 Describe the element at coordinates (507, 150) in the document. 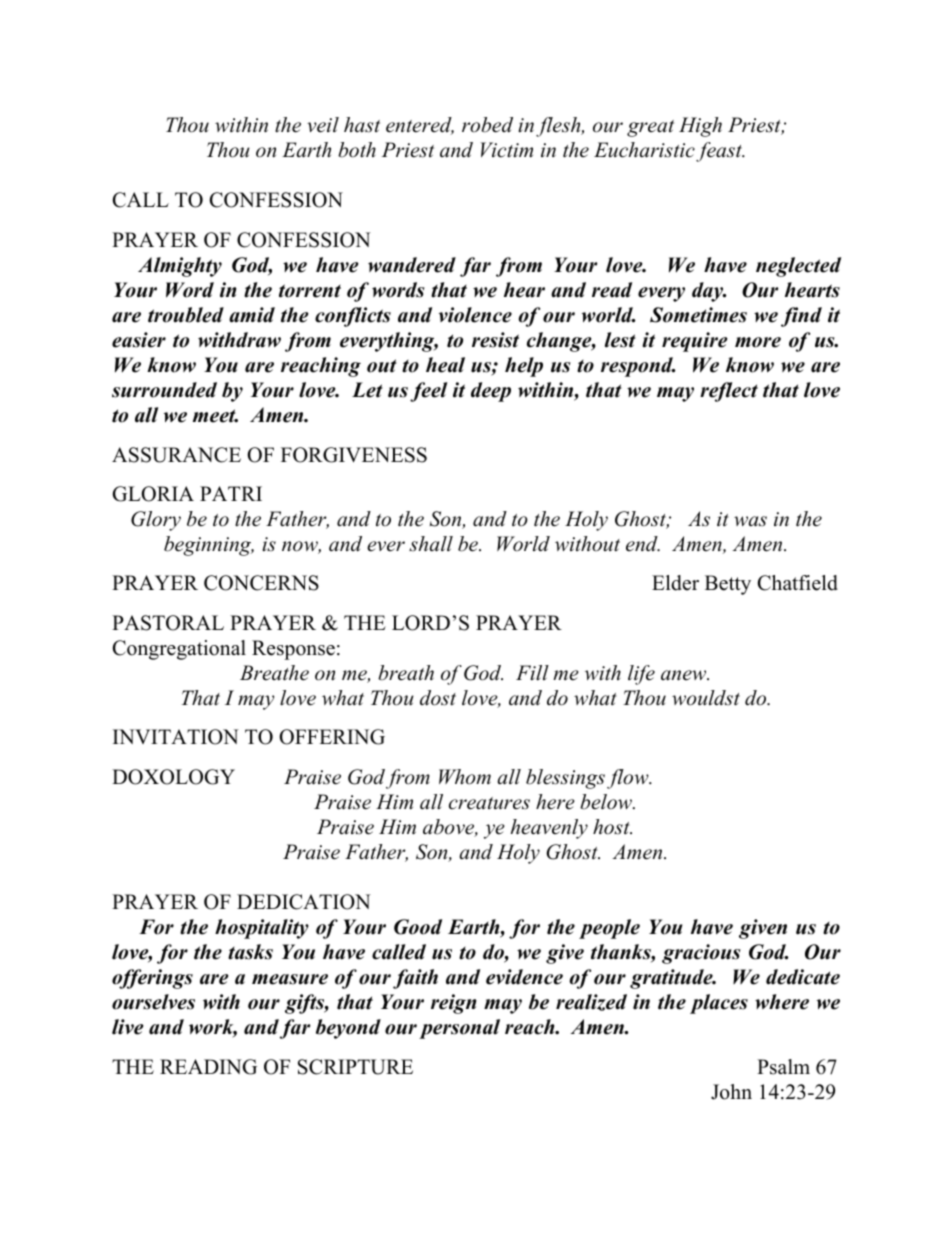

I see `Victim` at that location.
